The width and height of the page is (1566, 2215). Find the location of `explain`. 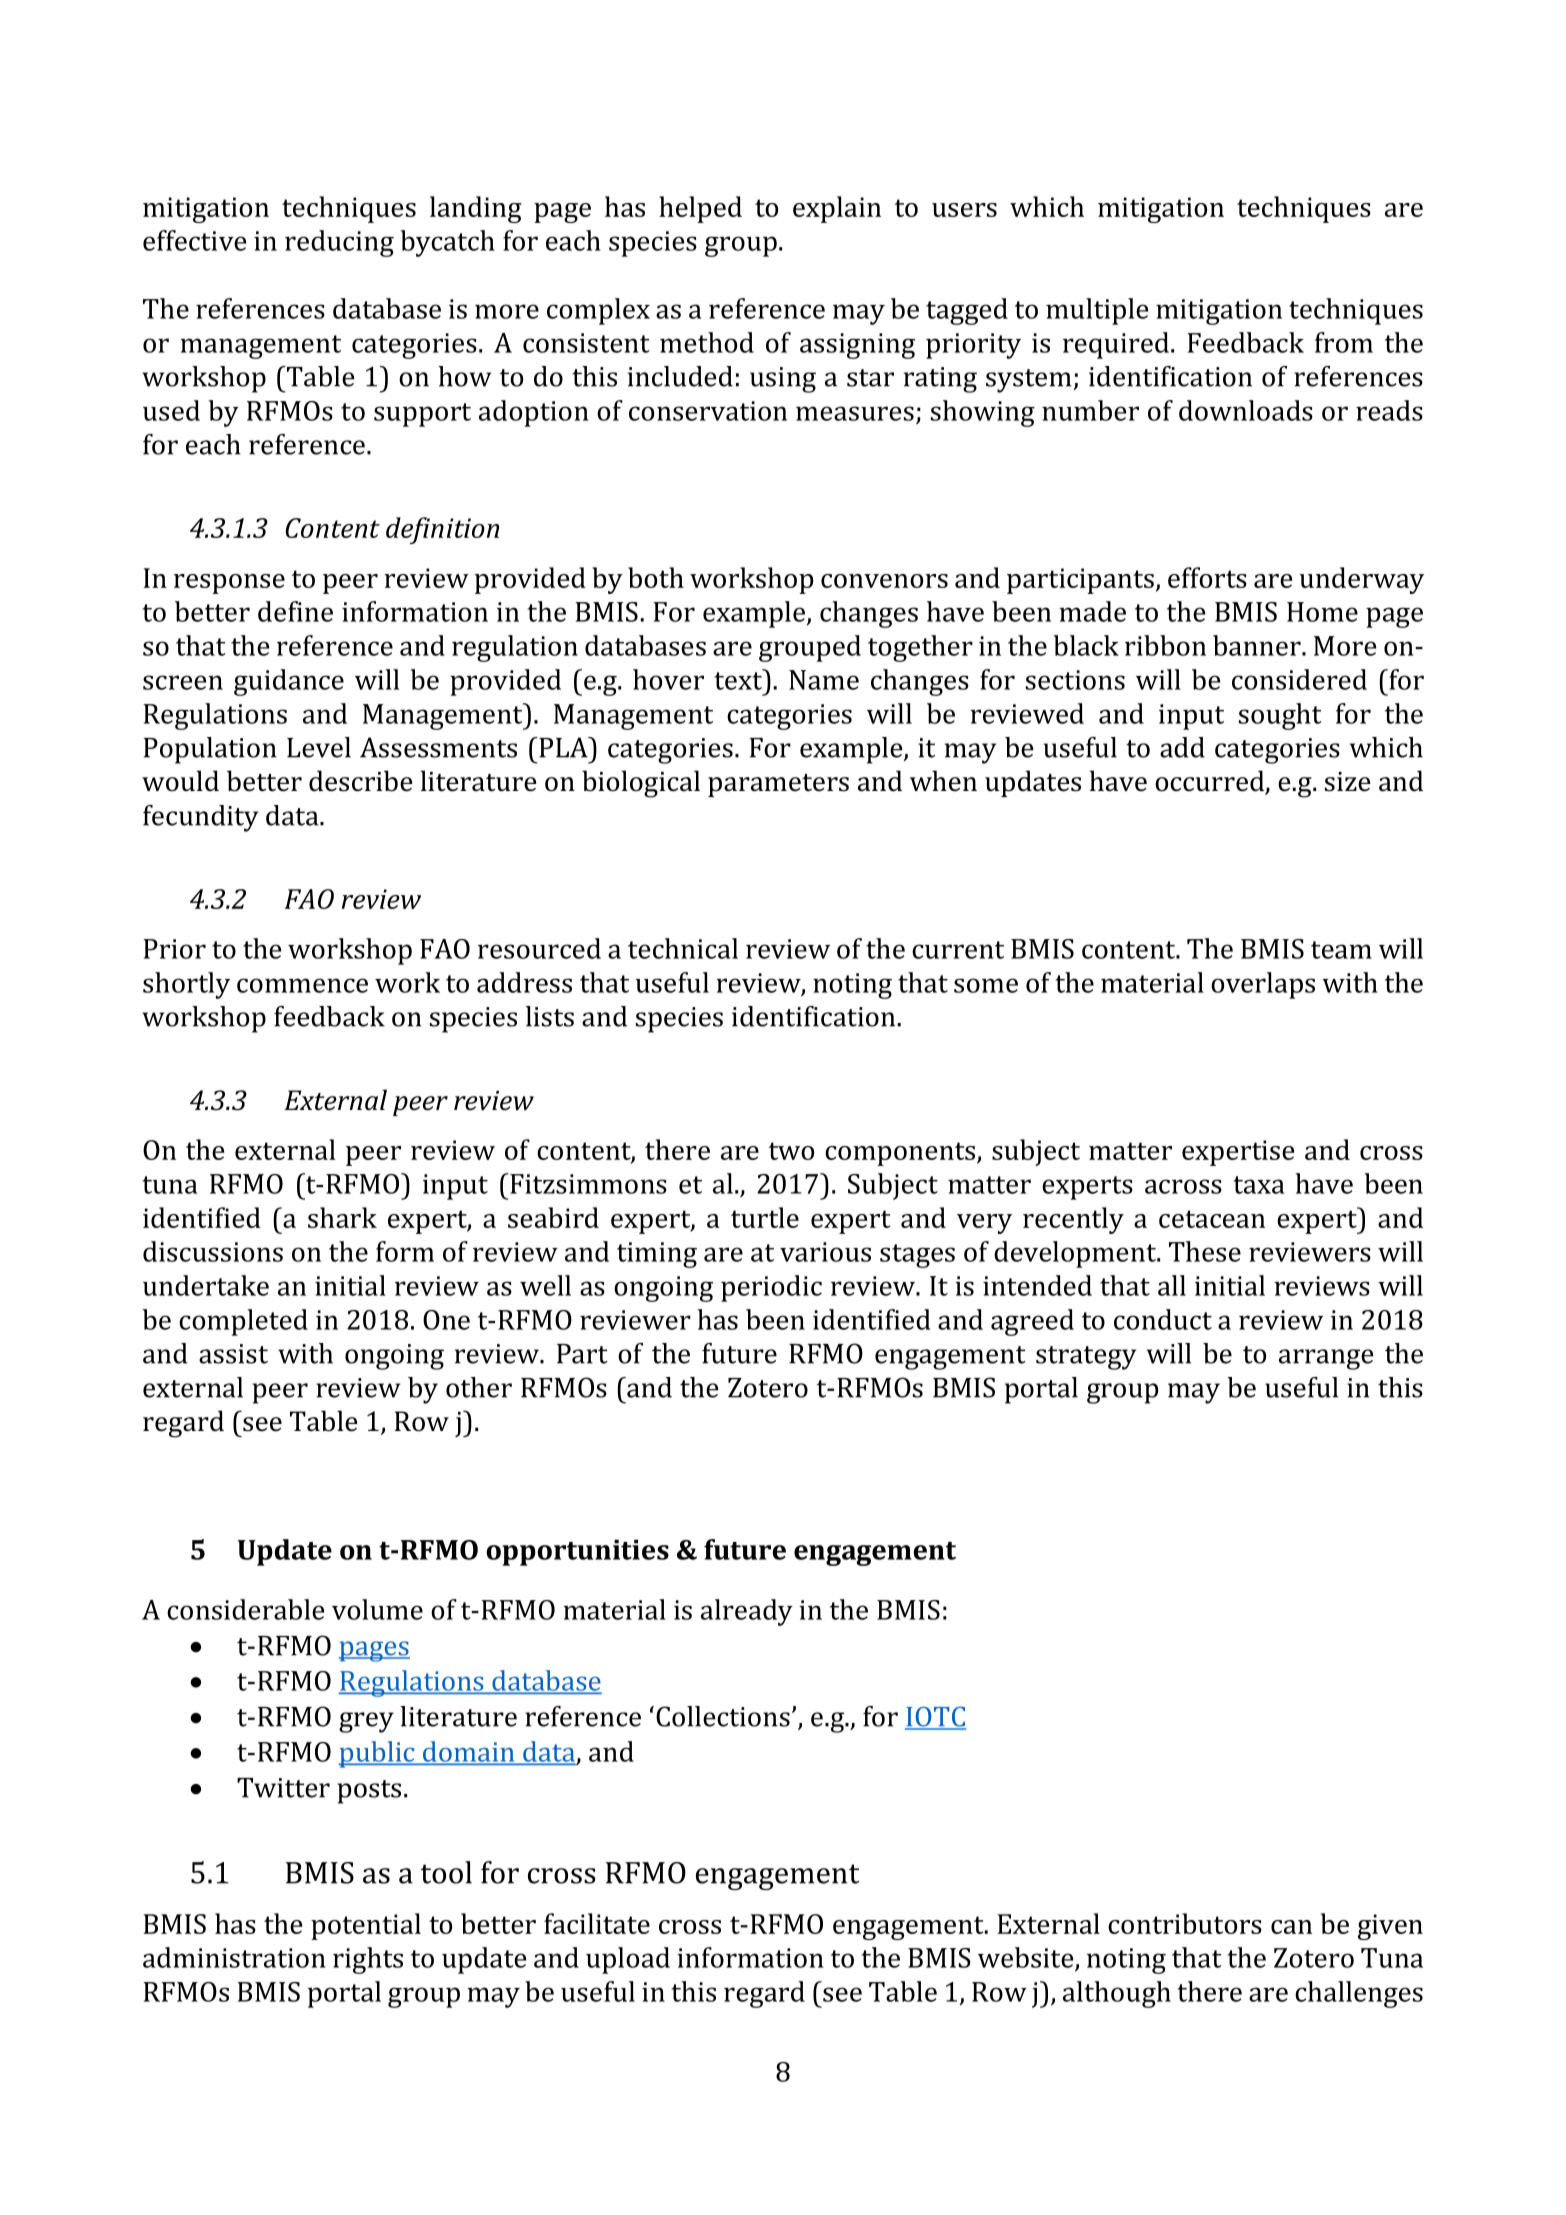

explain is located at coordinates (837, 209).
